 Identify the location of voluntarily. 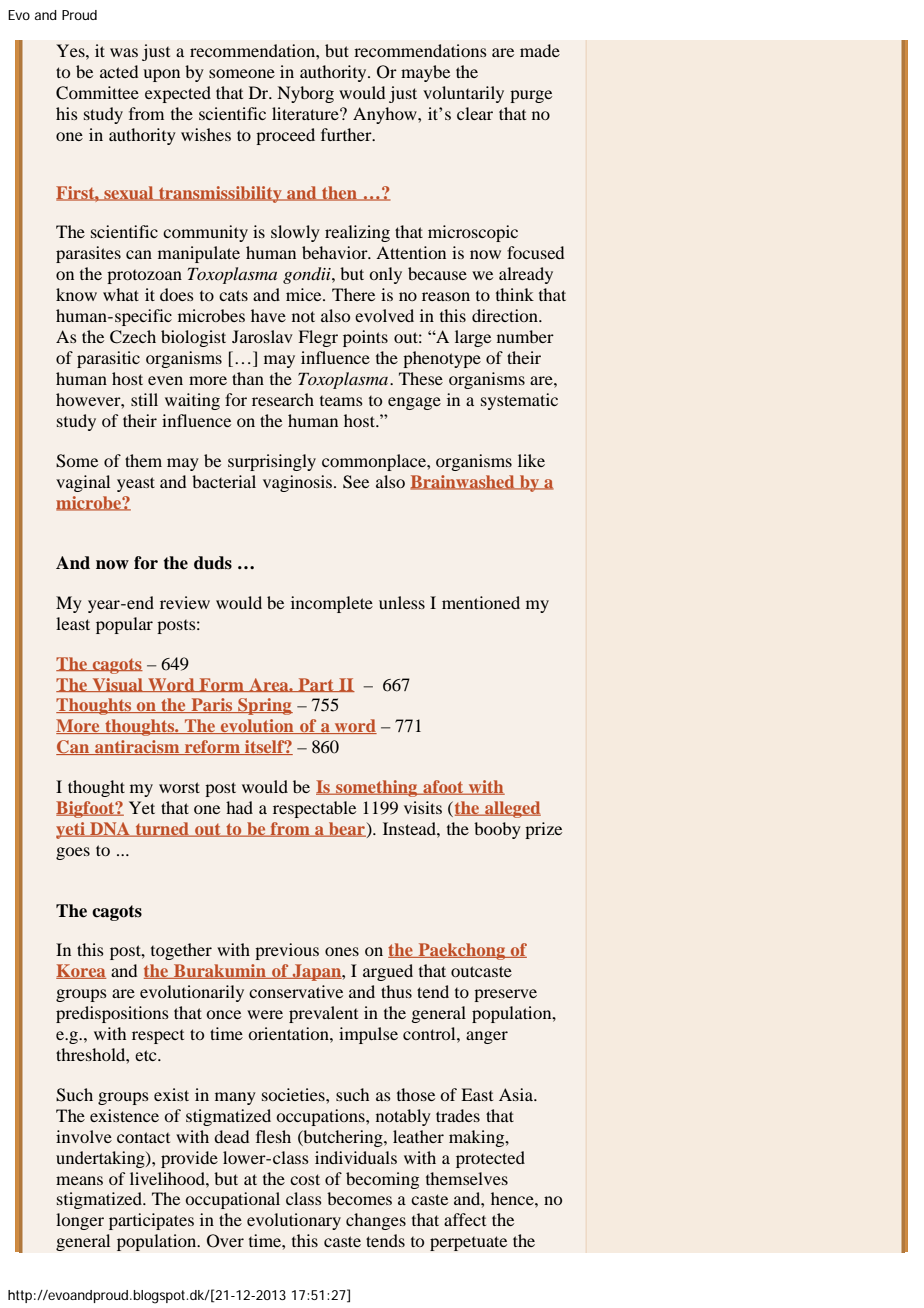
(463, 94).
